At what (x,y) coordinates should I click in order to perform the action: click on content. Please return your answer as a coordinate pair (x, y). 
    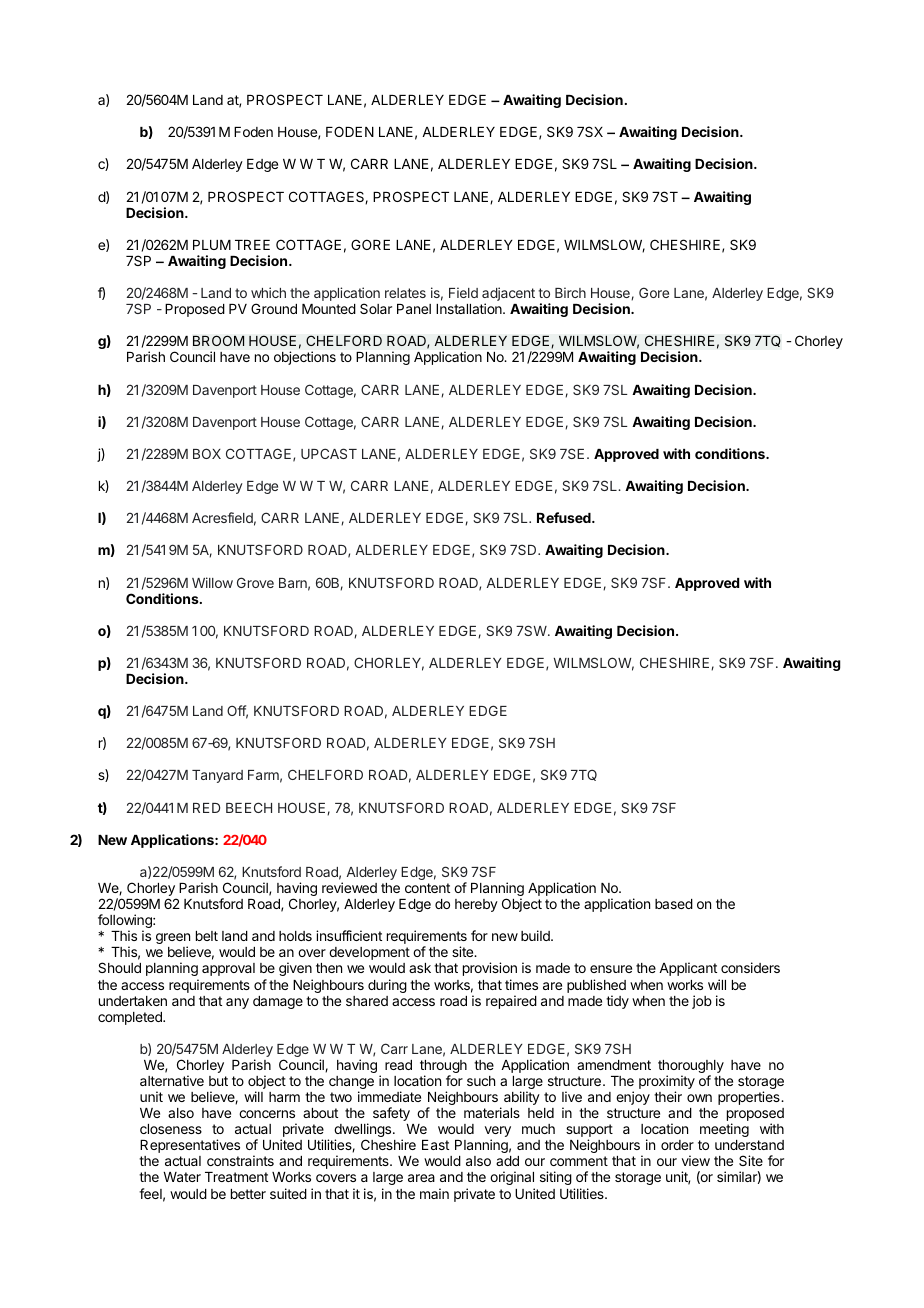
    Looking at the image, I should click on (427, 888).
